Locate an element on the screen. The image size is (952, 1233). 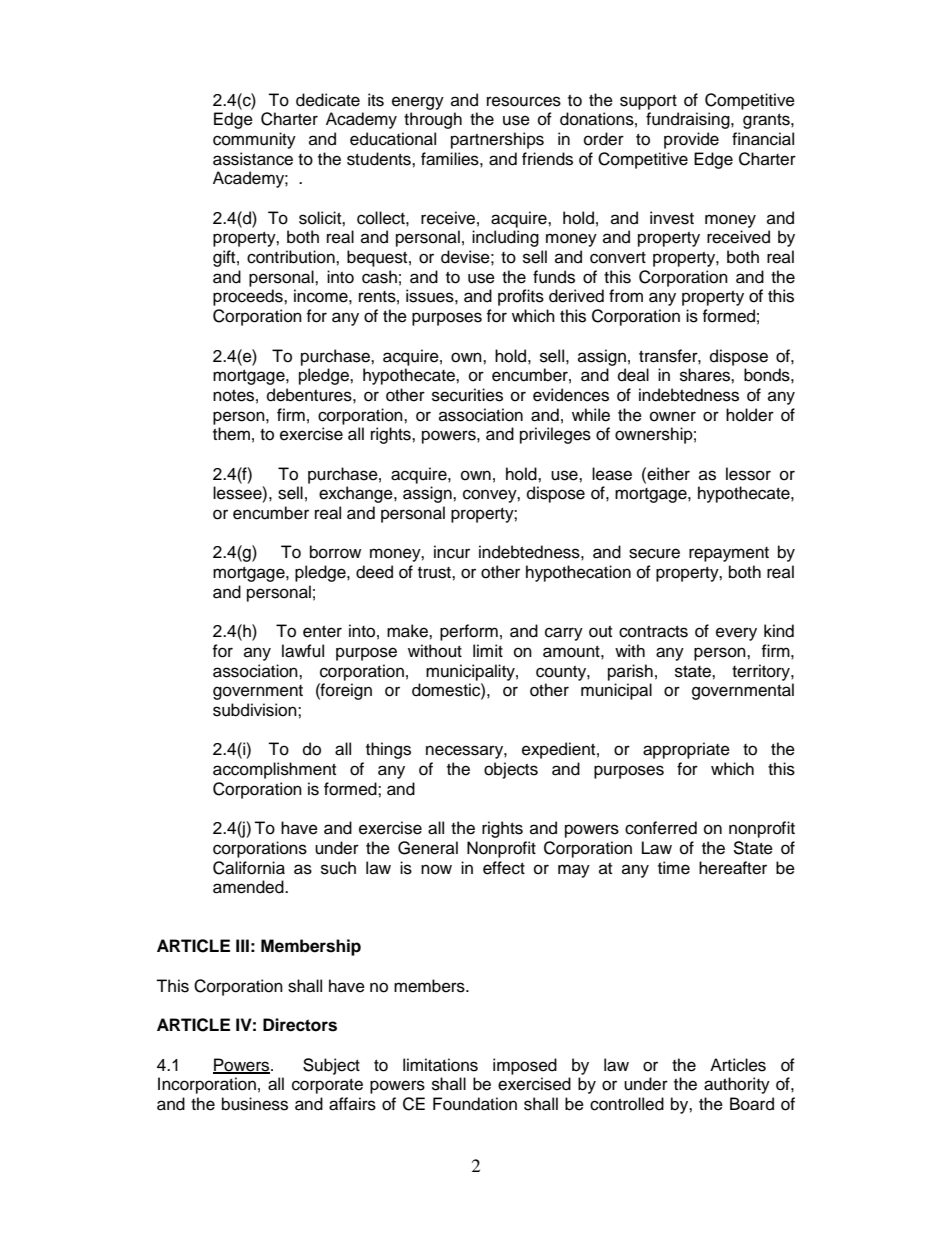
them is located at coordinates (231, 434).
